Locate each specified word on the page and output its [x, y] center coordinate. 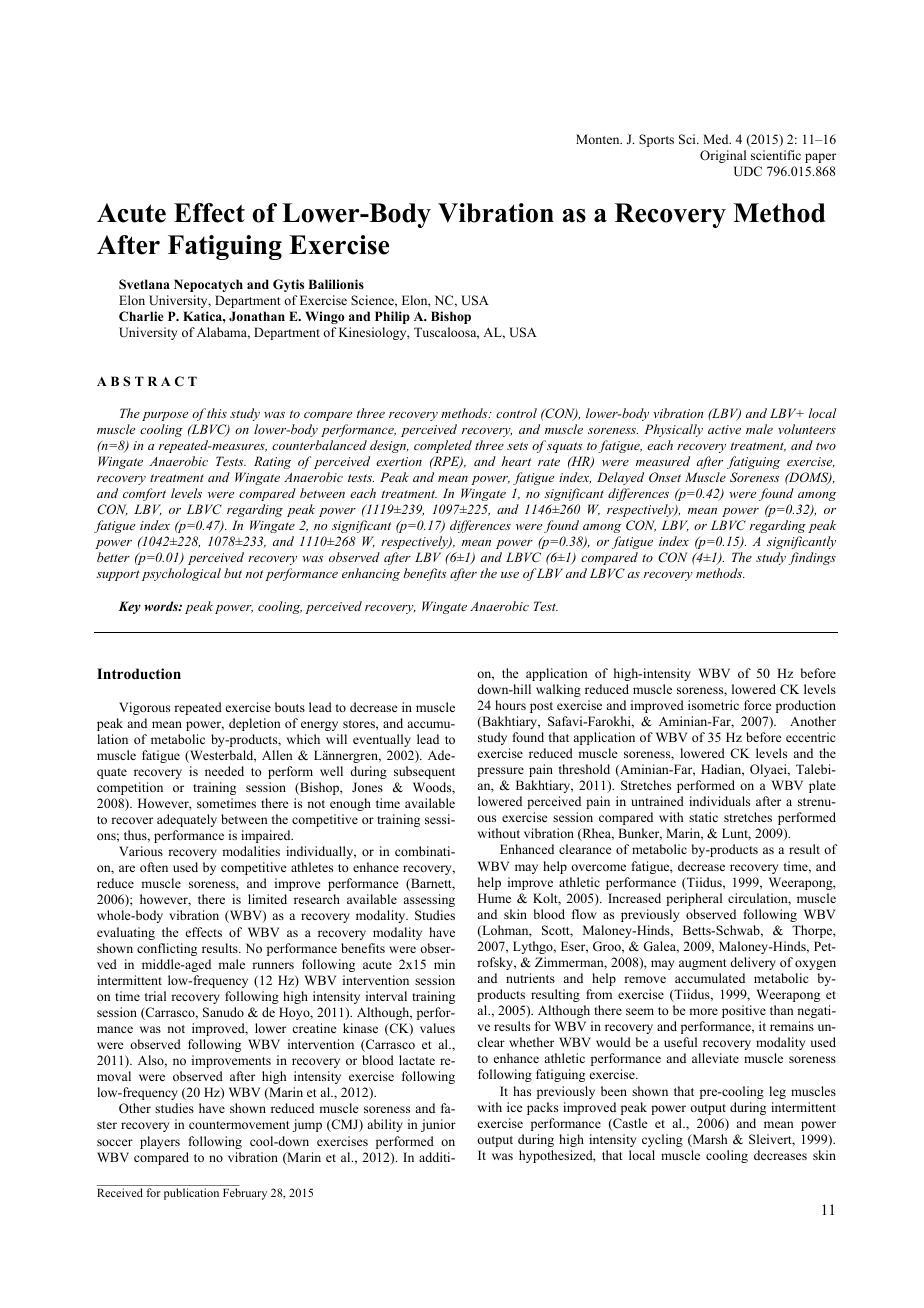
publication [191, 1194]
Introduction [139, 674]
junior [438, 1125]
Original [723, 156]
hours [510, 705]
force [758, 705]
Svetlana [144, 284]
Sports [656, 140]
